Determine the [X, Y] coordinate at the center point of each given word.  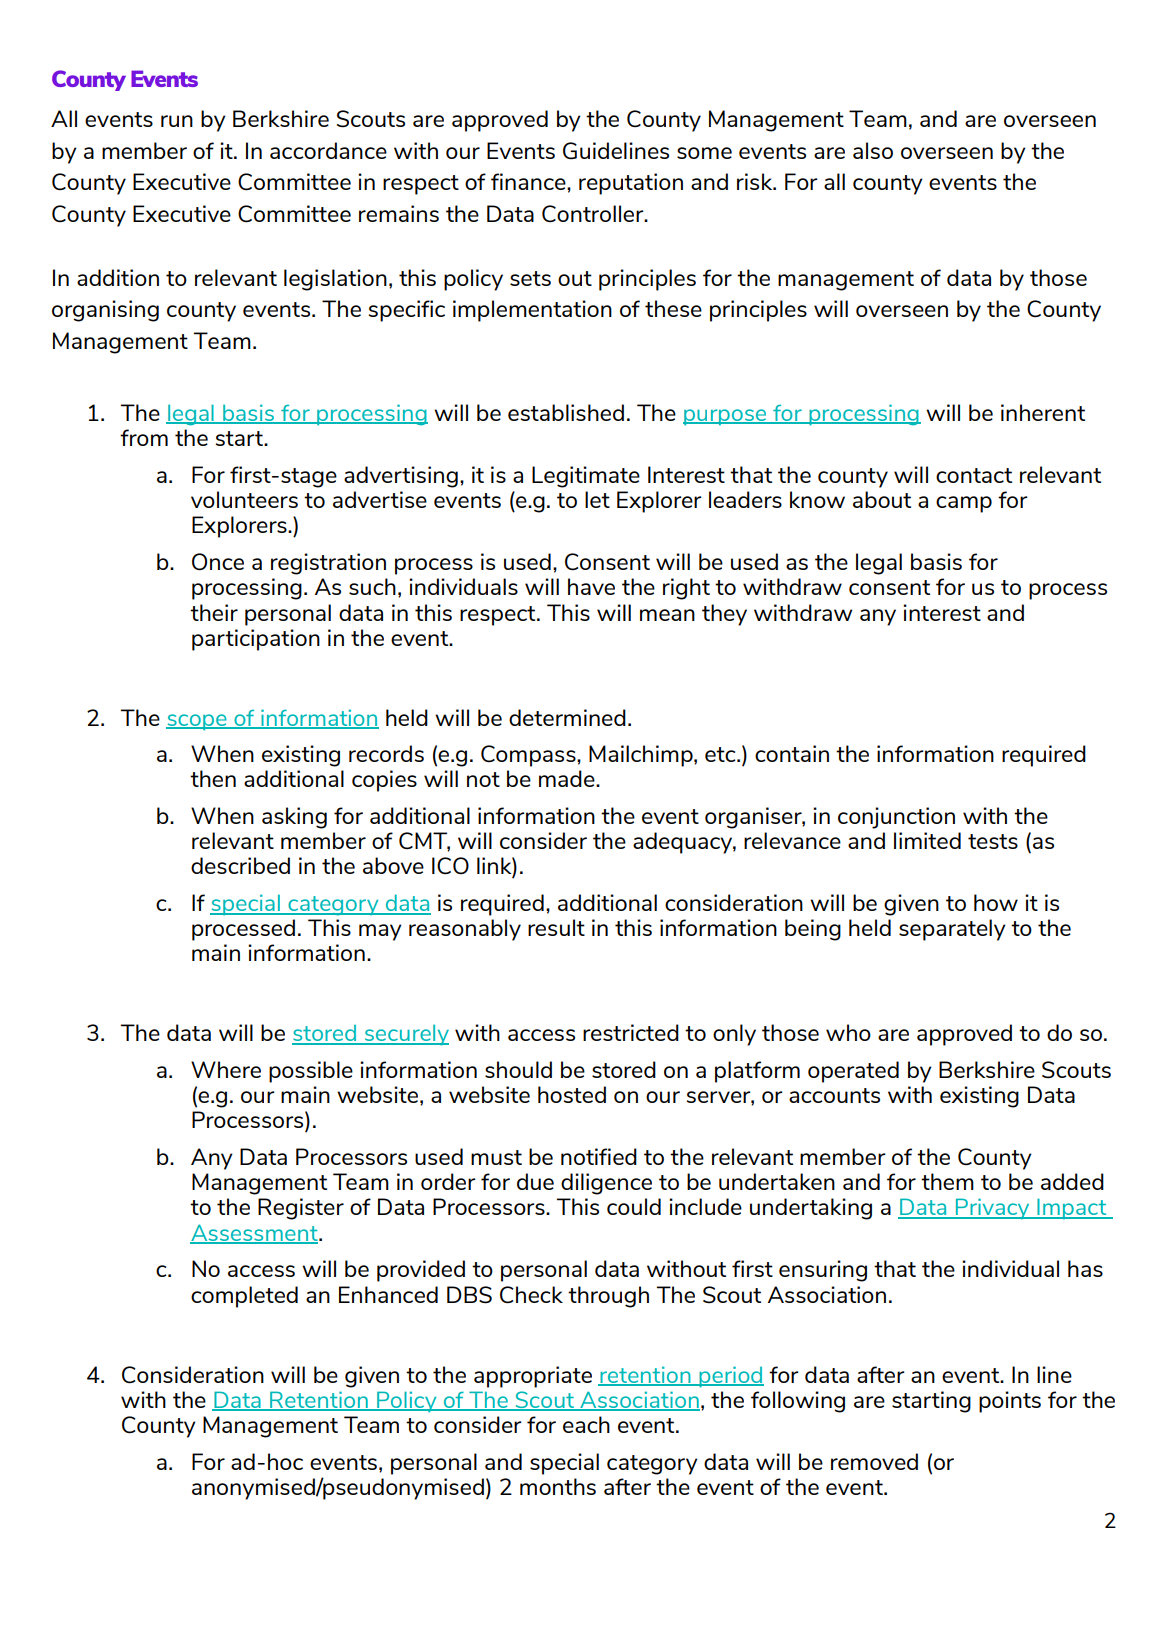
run [177, 121]
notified [599, 1156]
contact [974, 475]
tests [993, 841]
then [213, 778]
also [873, 150]
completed [244, 1297]
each [586, 1424]
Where [226, 1069]
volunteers [244, 499]
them [947, 1181]
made [568, 778]
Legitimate [586, 477]
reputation [631, 184]
